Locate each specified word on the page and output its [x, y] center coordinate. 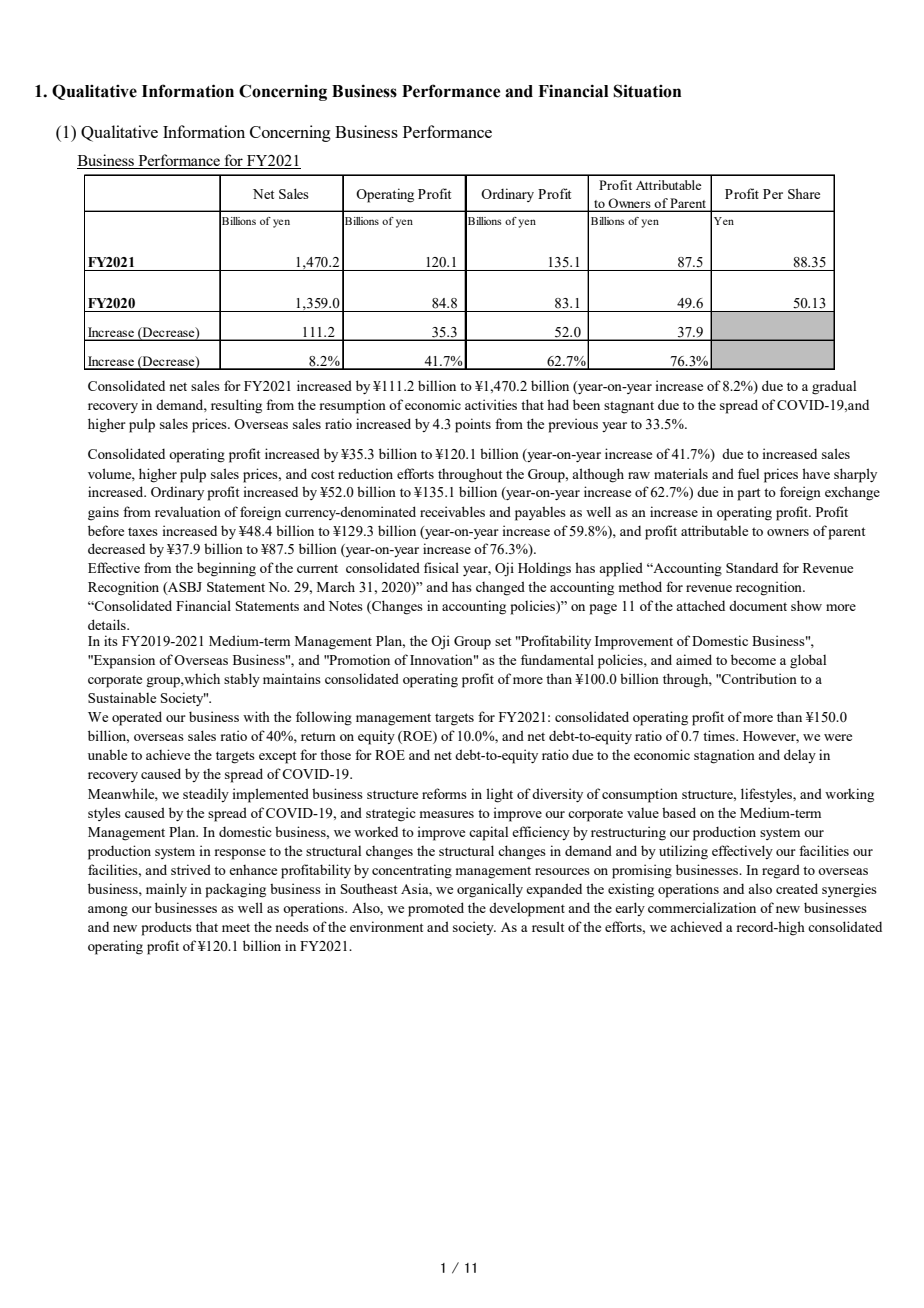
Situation [647, 91]
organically [490, 890]
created [797, 888]
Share [804, 193]
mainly [166, 890]
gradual [834, 388]
